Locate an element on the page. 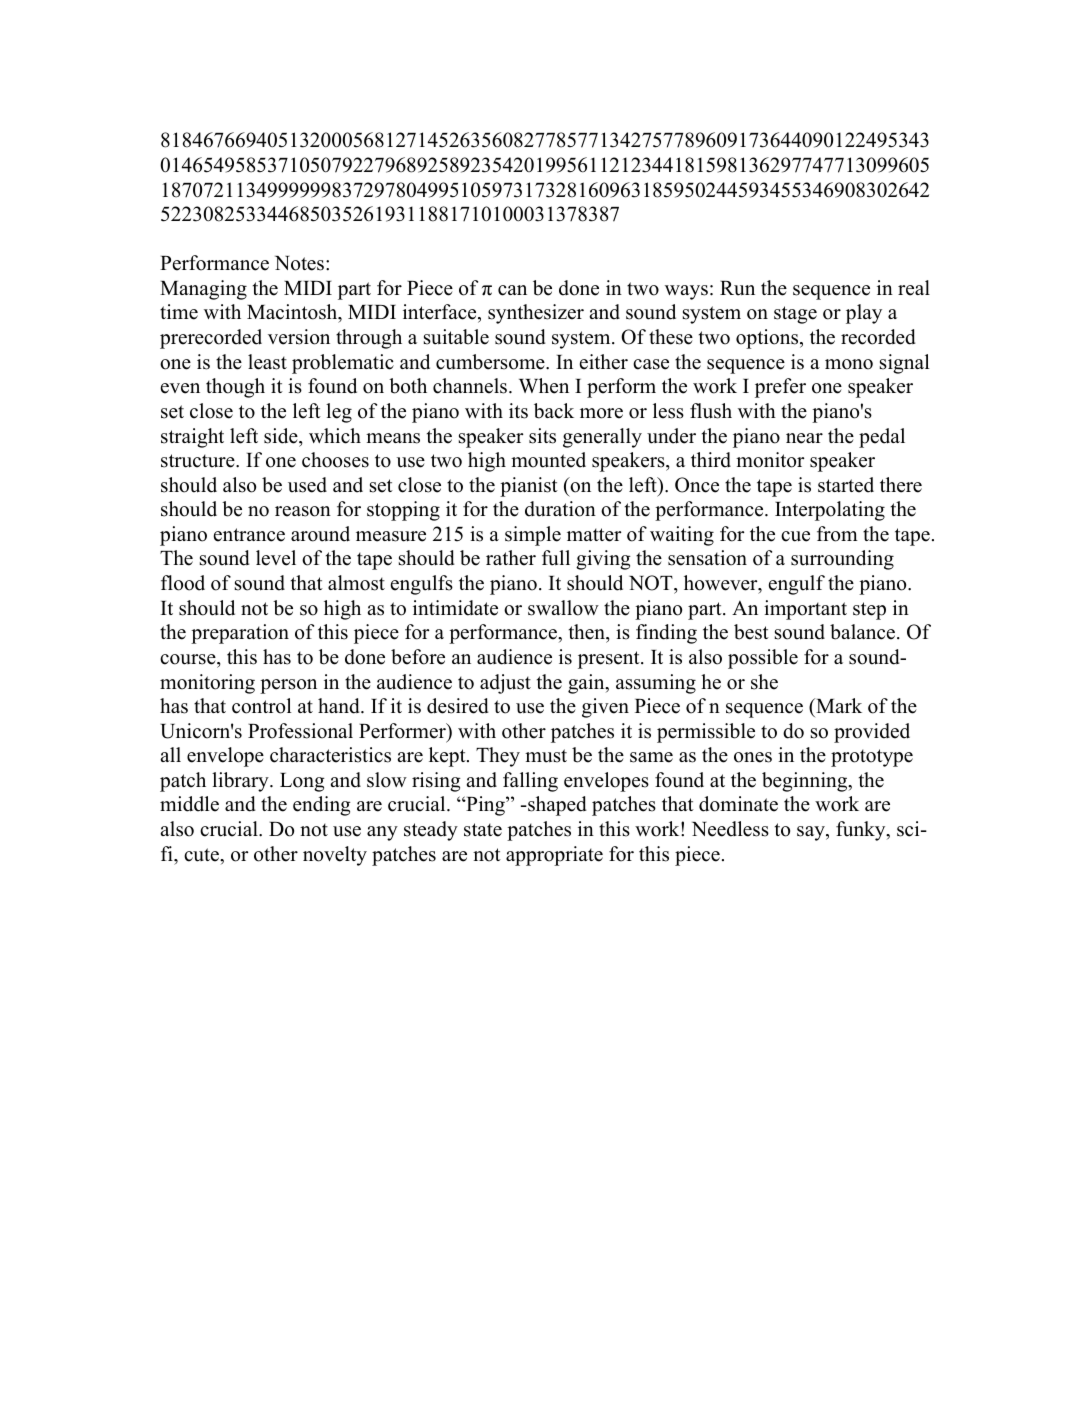 This page has width=1091, height=1412. near is located at coordinates (804, 438).
